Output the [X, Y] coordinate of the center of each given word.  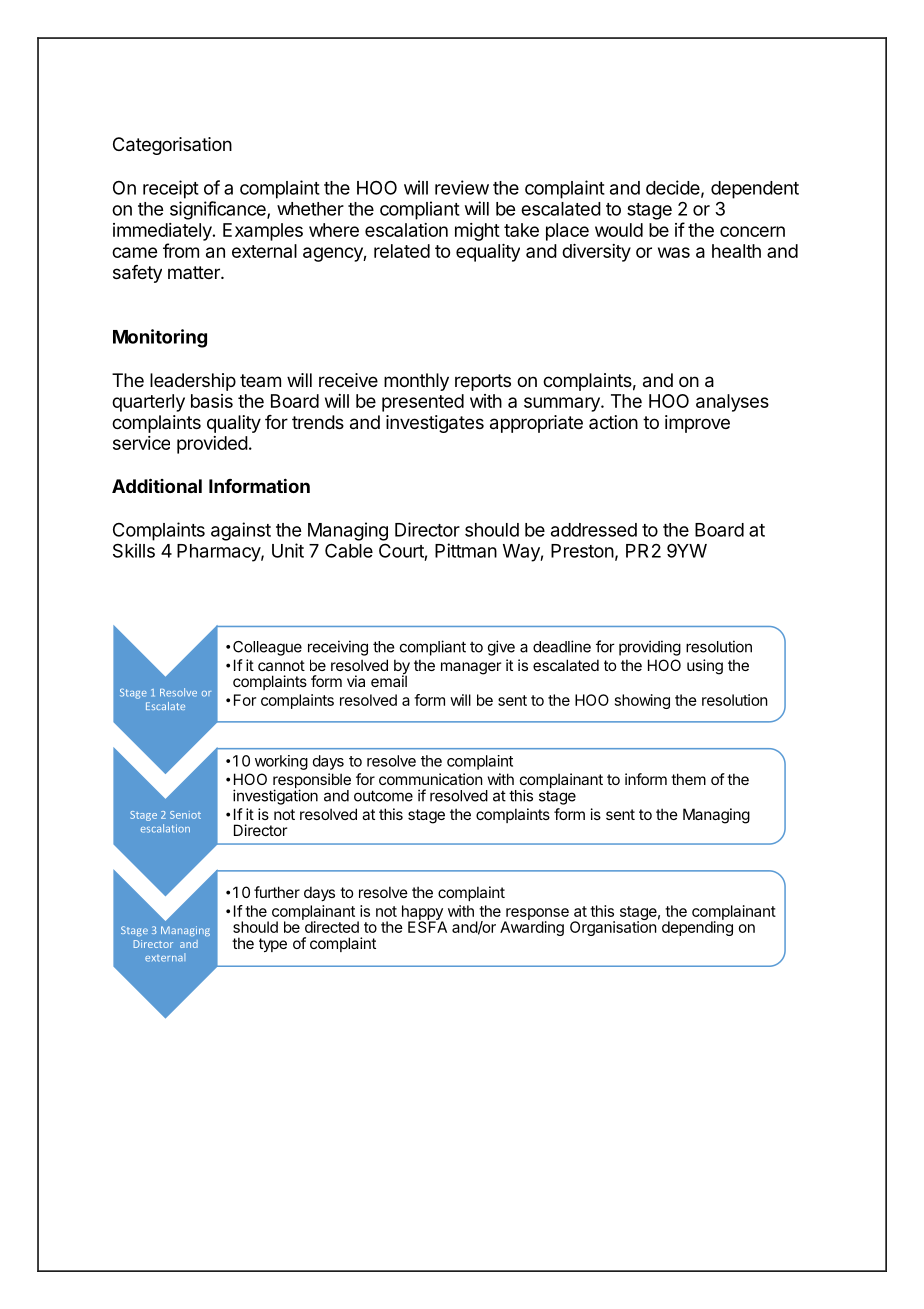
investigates [435, 424]
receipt [171, 189]
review [462, 187]
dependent [755, 190]
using [705, 667]
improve [697, 424]
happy [422, 913]
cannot [281, 665]
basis [212, 401]
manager [471, 668]
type [273, 945]
